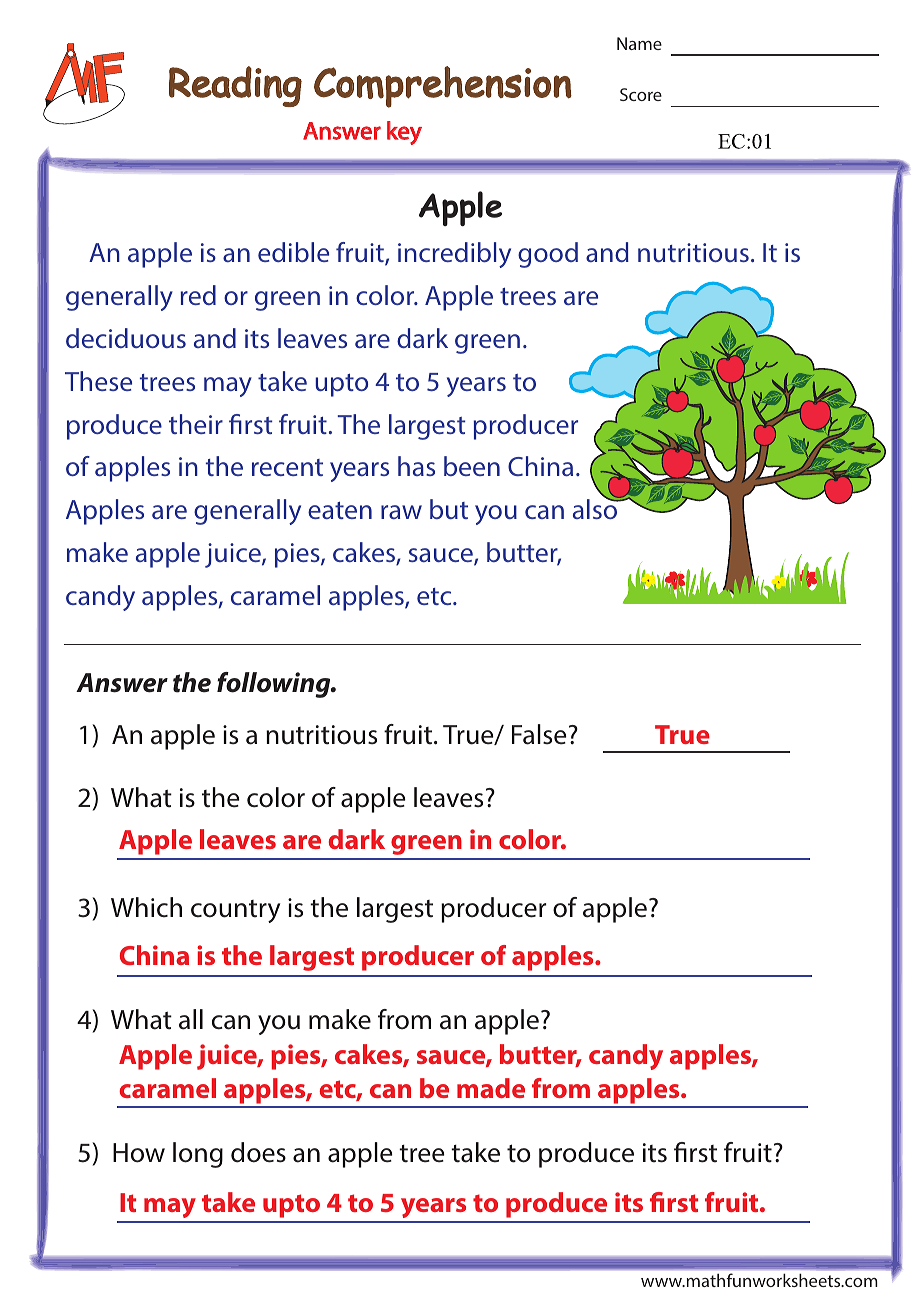 Image resolution: width=924 pixels, height=1308 pixels. What do you see at coordinates (416, 466) in the image?
I see `has` at bounding box center [416, 466].
